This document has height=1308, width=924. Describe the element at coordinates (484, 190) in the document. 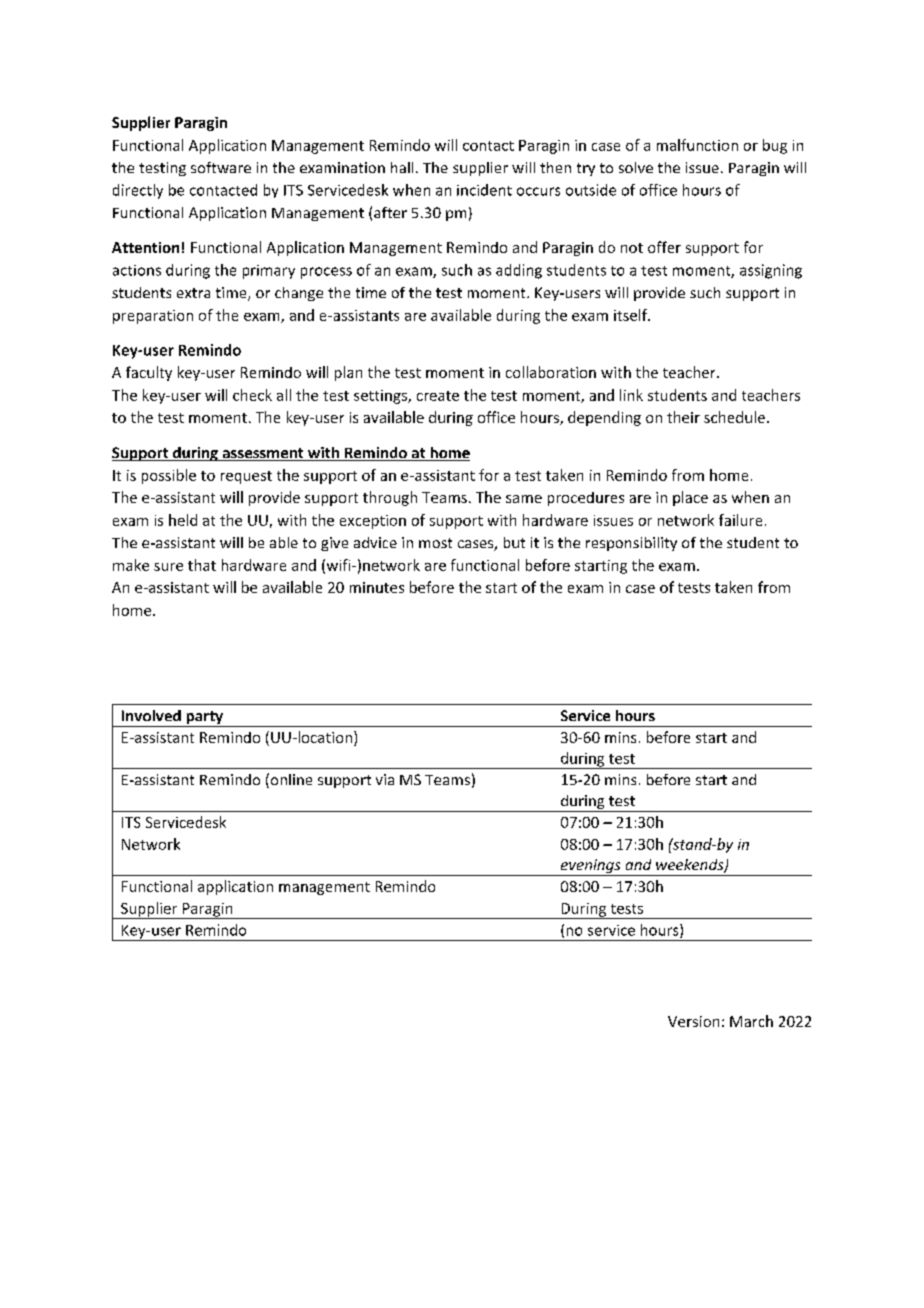

I see `incident` at that location.
